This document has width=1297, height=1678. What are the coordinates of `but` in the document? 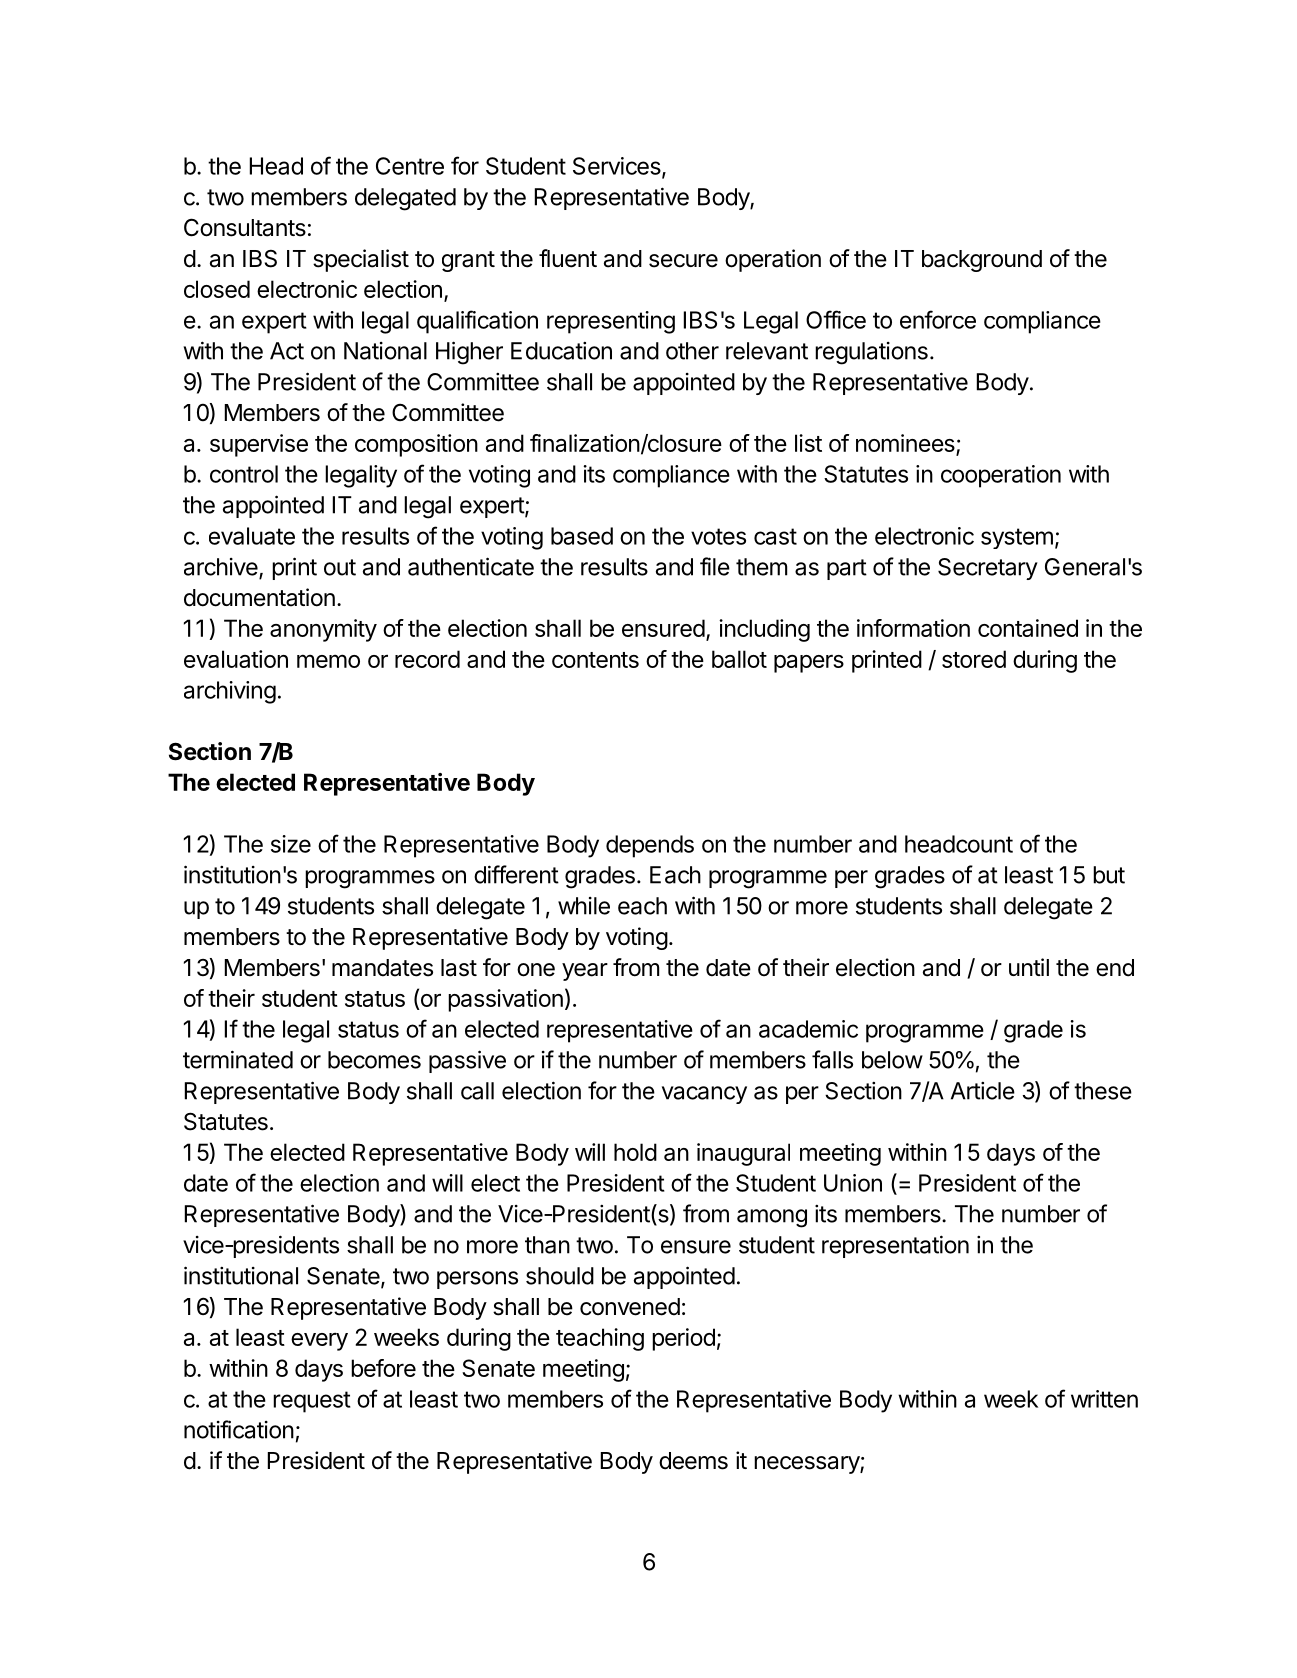 It's located at (1109, 875).
